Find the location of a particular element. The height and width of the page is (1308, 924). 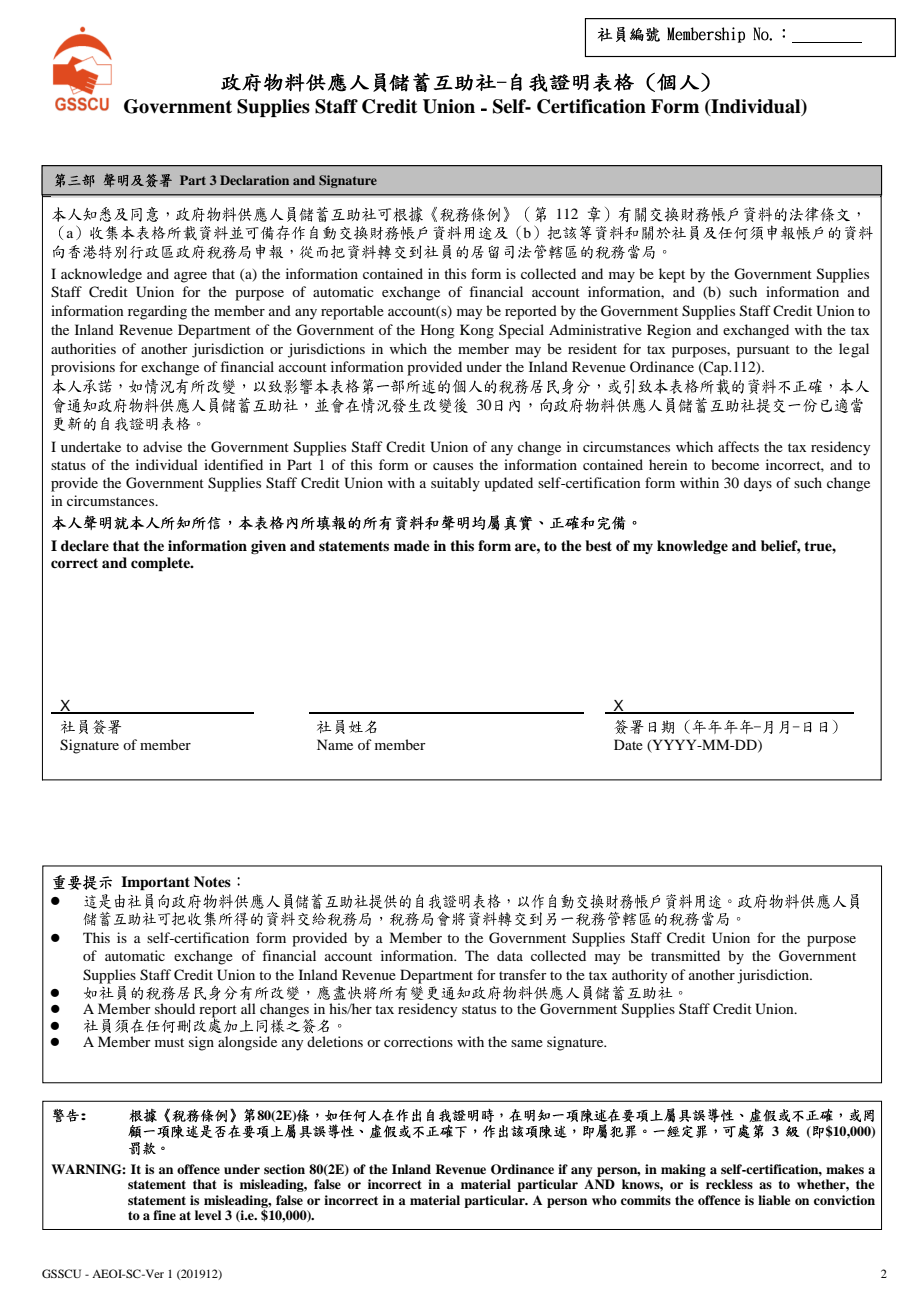

who is located at coordinates (604, 1200).
